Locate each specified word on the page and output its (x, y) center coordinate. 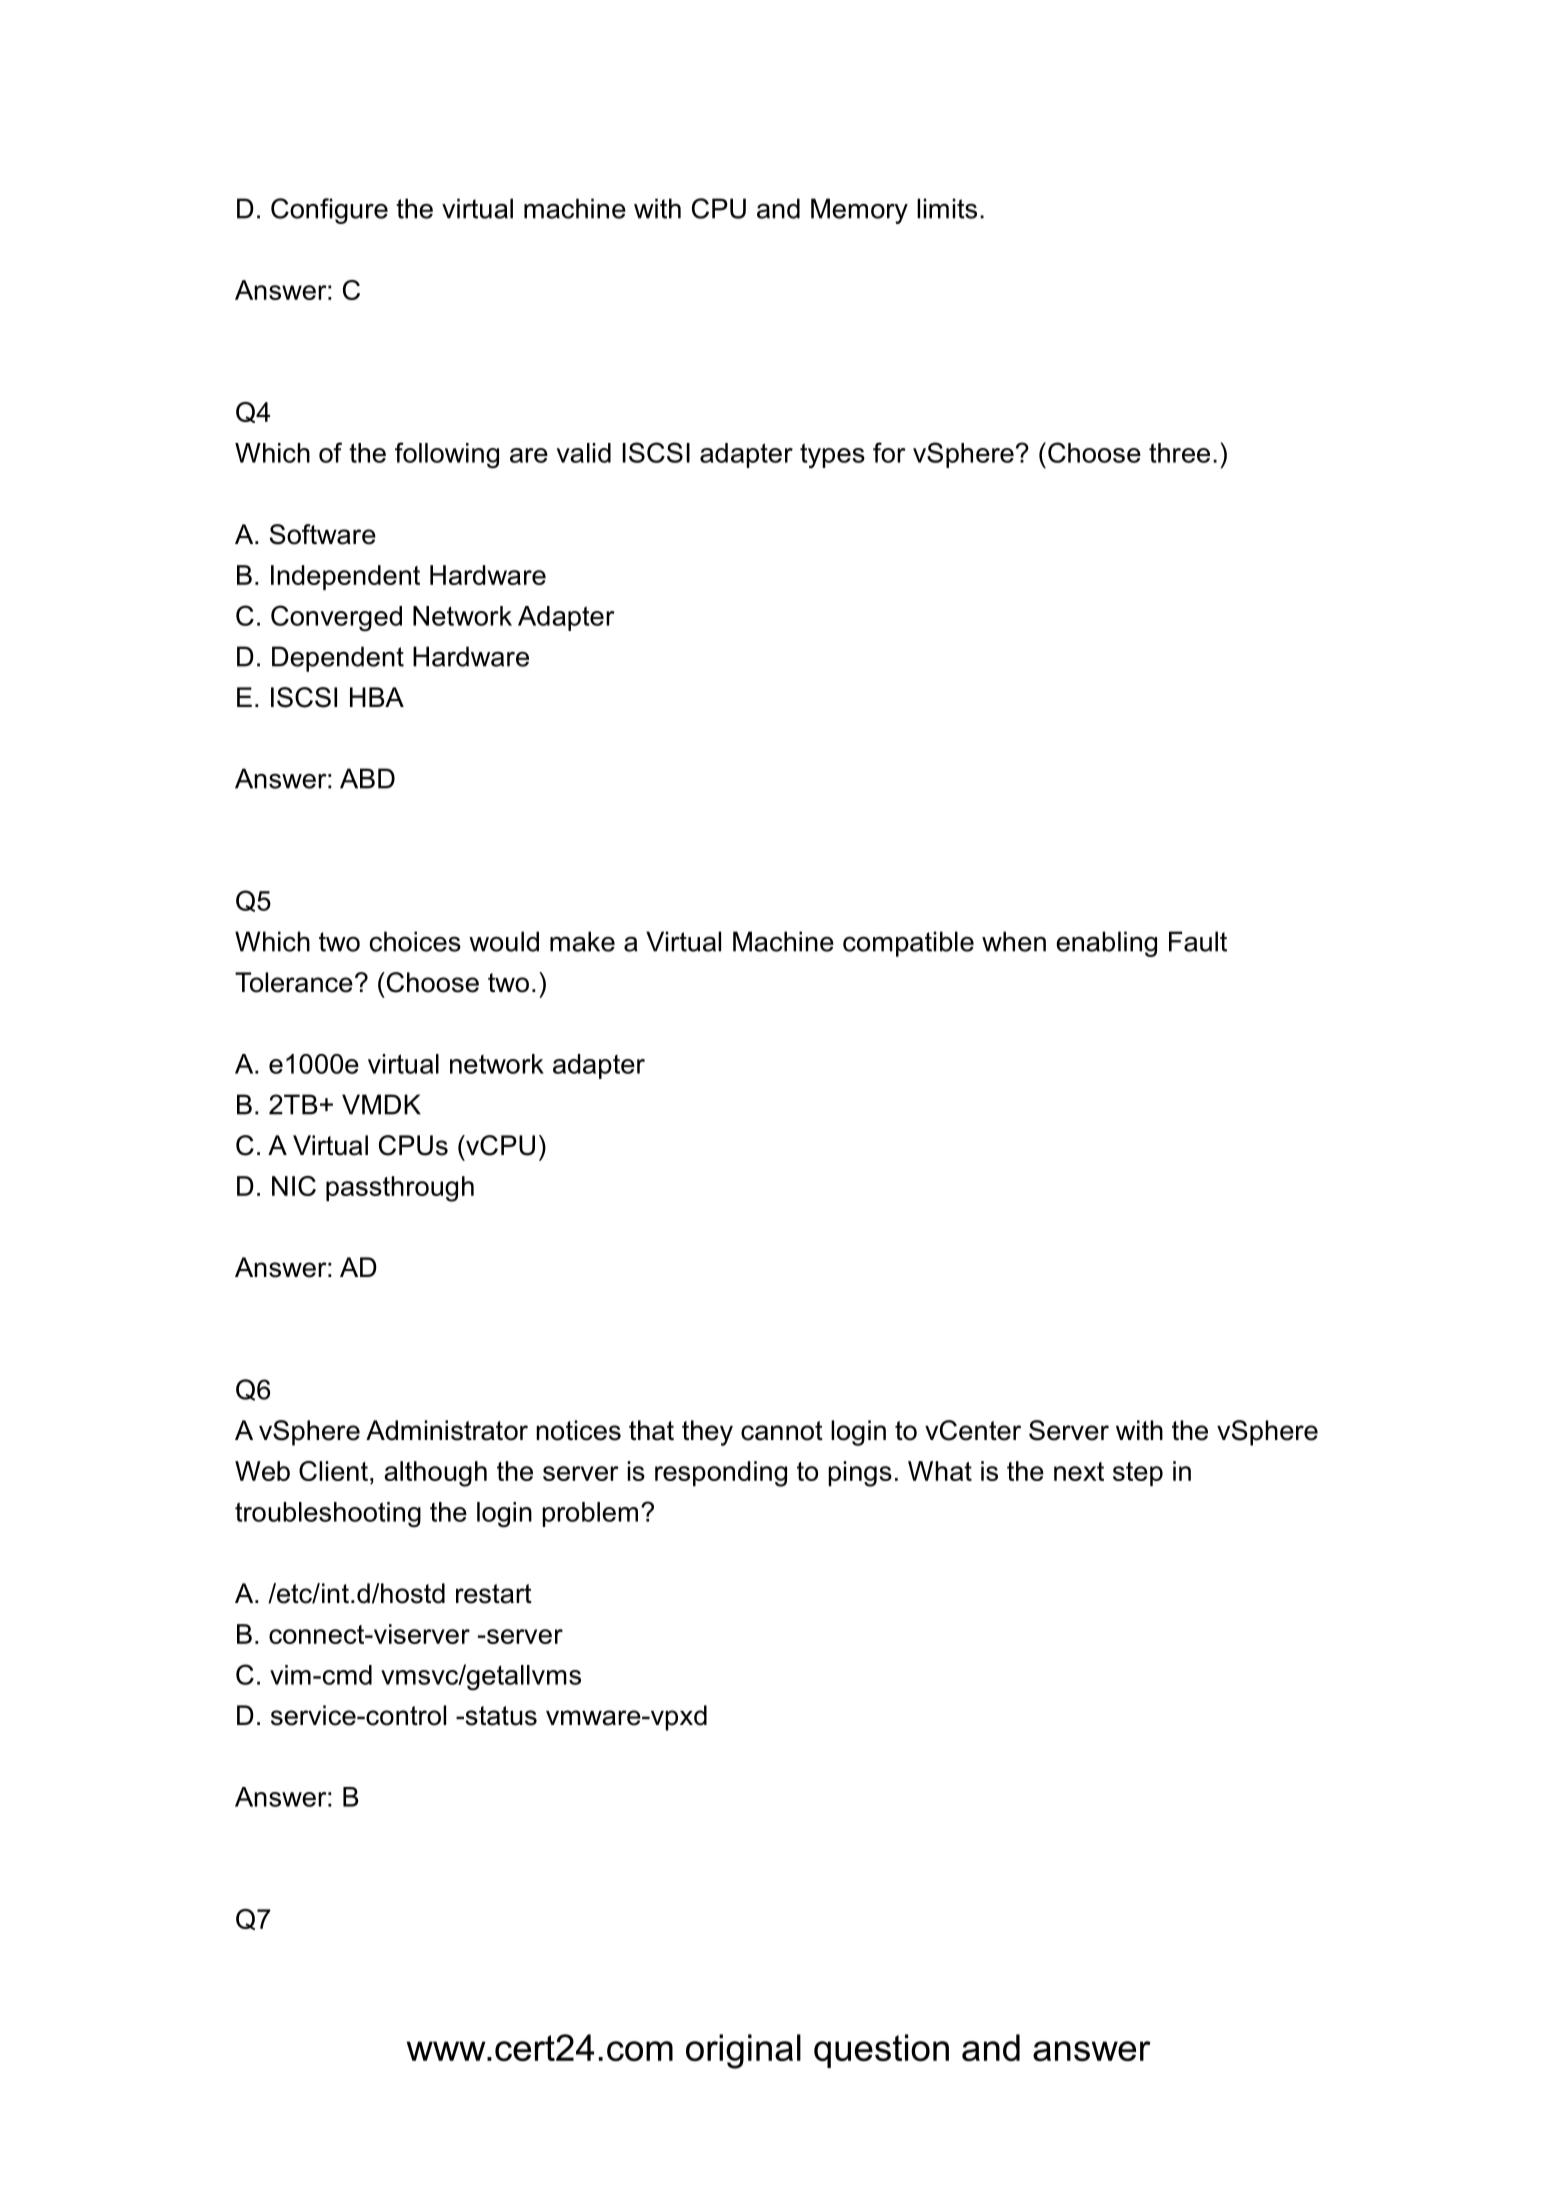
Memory (859, 211)
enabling (1106, 944)
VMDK (381, 1104)
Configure (329, 211)
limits (947, 208)
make (582, 941)
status (500, 1716)
